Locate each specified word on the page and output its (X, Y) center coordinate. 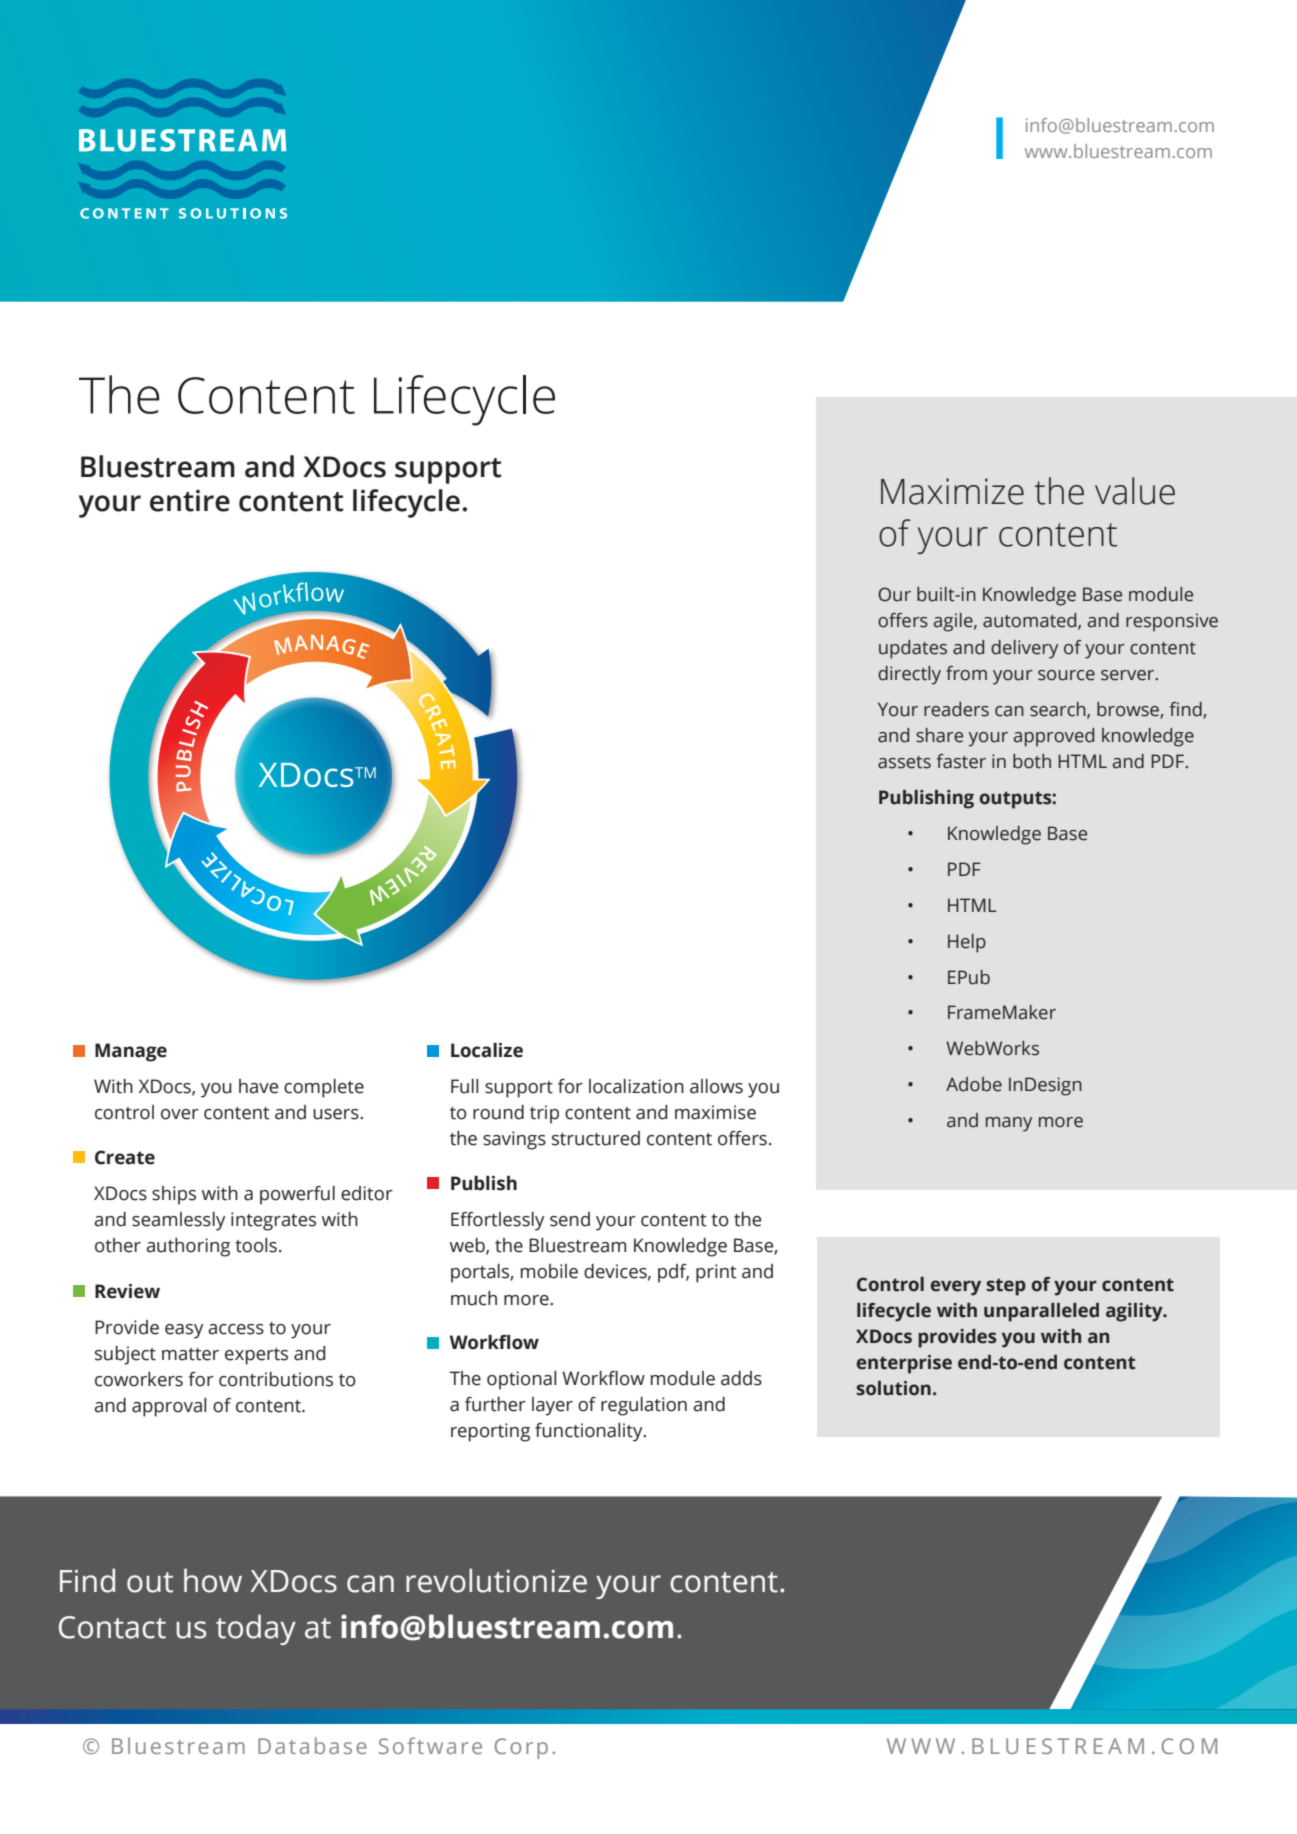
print (716, 1273)
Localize (487, 1050)
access (236, 1329)
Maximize (952, 491)
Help (967, 943)
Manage (131, 1052)
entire (190, 501)
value (1135, 491)
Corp (521, 1748)
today (256, 1629)
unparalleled (1041, 1312)
